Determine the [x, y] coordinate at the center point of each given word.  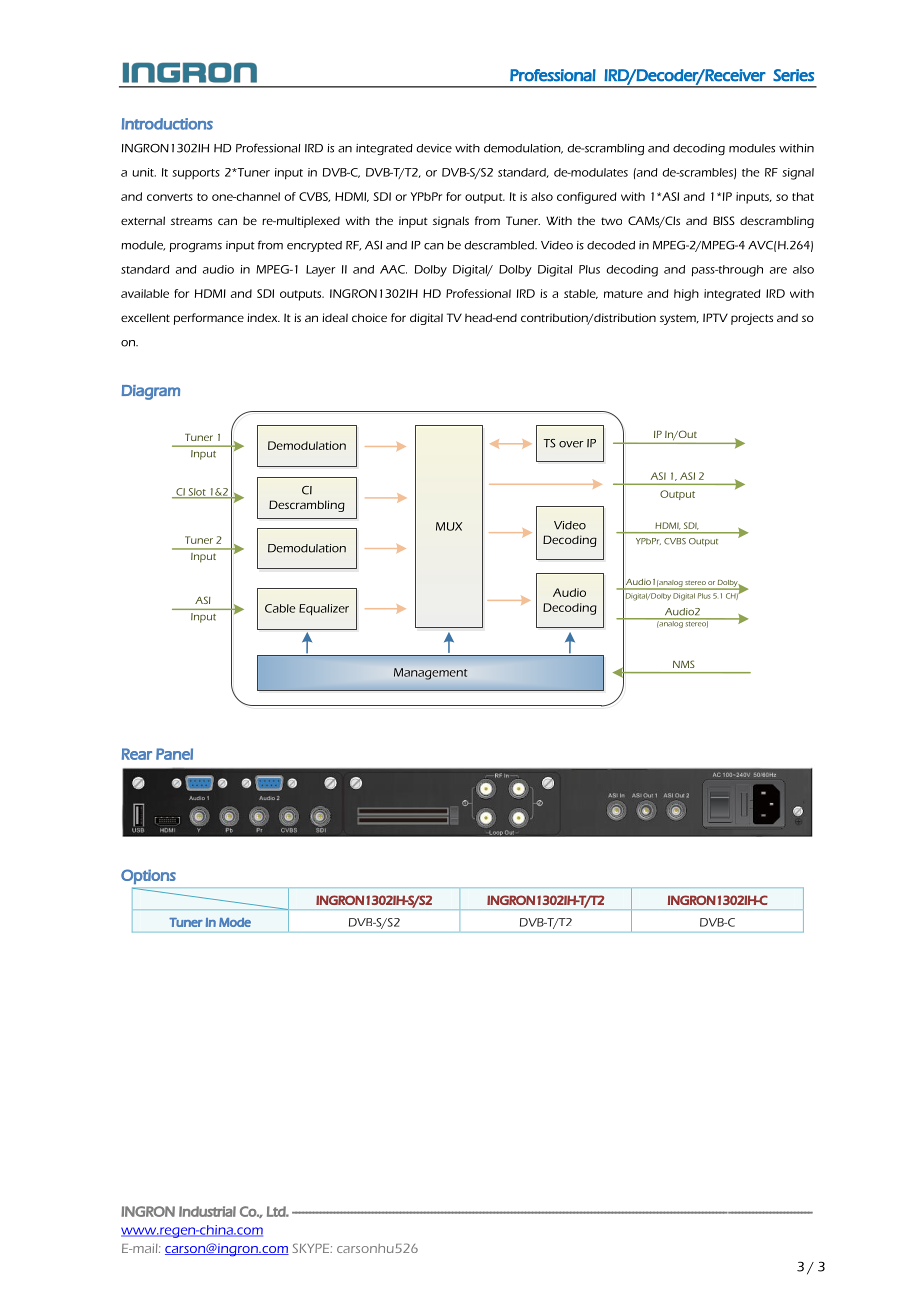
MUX [449, 526]
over [571, 444]
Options [148, 876]
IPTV [715, 317]
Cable [280, 608]
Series [793, 75]
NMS [684, 664]
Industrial [207, 1211]
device [434, 148]
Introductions [167, 124]
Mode [235, 922]
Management [430, 674]
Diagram [151, 392]
